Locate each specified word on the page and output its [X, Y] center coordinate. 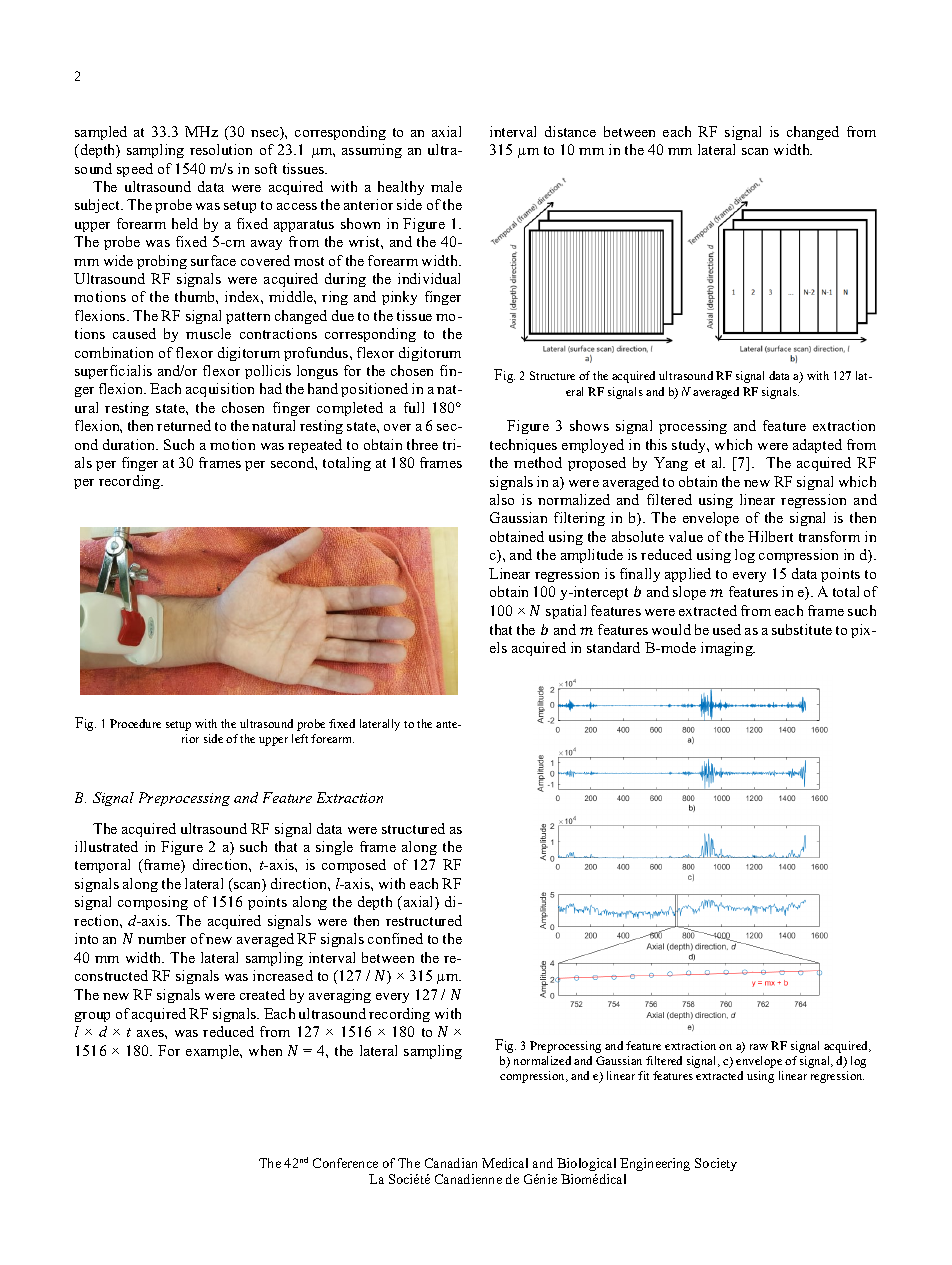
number [162, 938]
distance [570, 131]
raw [759, 1047]
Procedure [135, 723]
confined [395, 938]
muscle [208, 333]
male [446, 186]
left [300, 738]
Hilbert [770, 536]
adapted [817, 446]
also [502, 499]
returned [184, 425]
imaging [728, 649]
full [414, 407]
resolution [221, 149]
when [265, 1050]
